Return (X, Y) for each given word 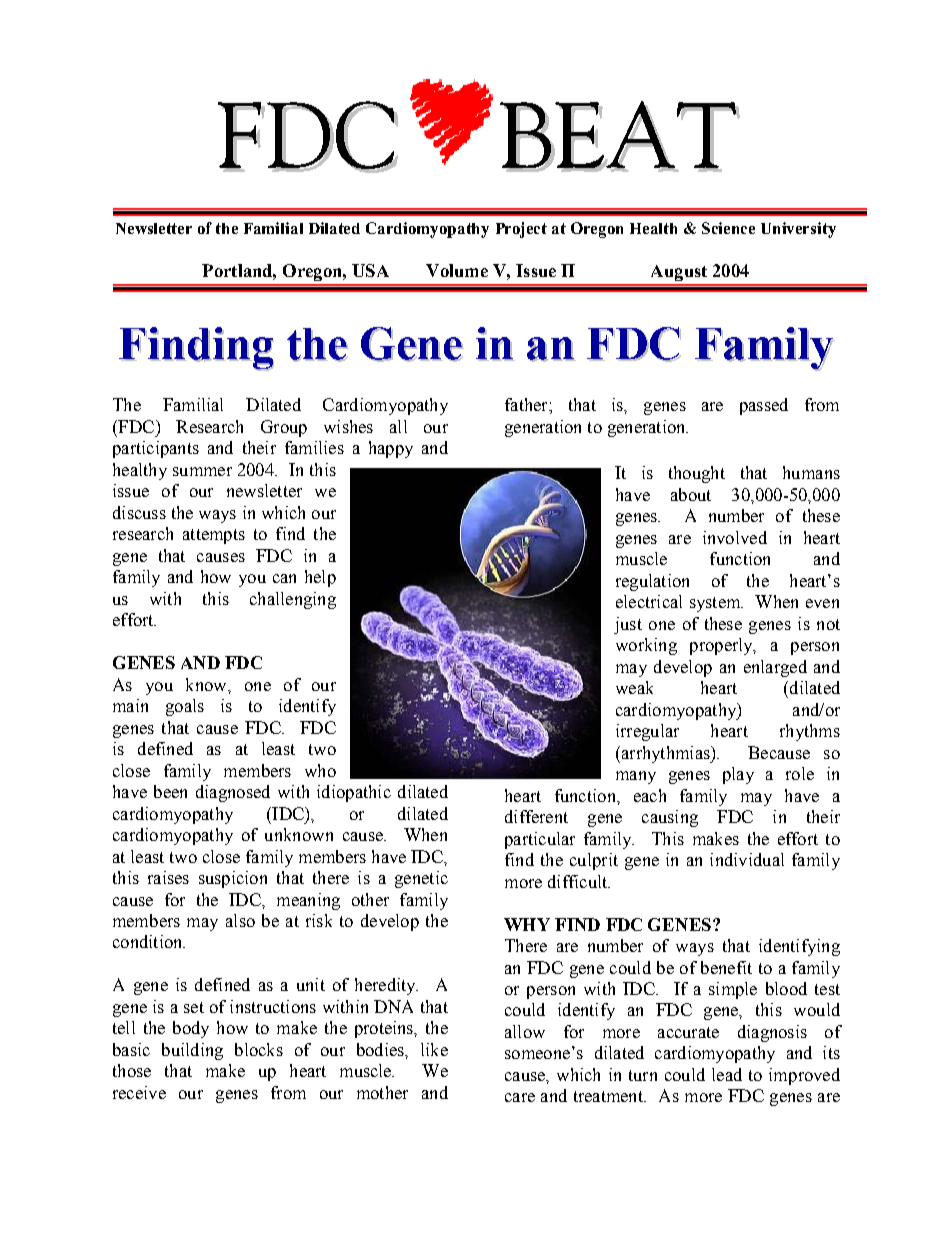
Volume (457, 270)
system (716, 604)
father (527, 404)
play (738, 775)
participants (156, 449)
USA (370, 270)
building (192, 1051)
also (240, 920)
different (536, 816)
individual (747, 859)
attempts (214, 536)
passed (764, 406)
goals (185, 707)
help (320, 578)
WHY (527, 924)
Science (728, 228)
